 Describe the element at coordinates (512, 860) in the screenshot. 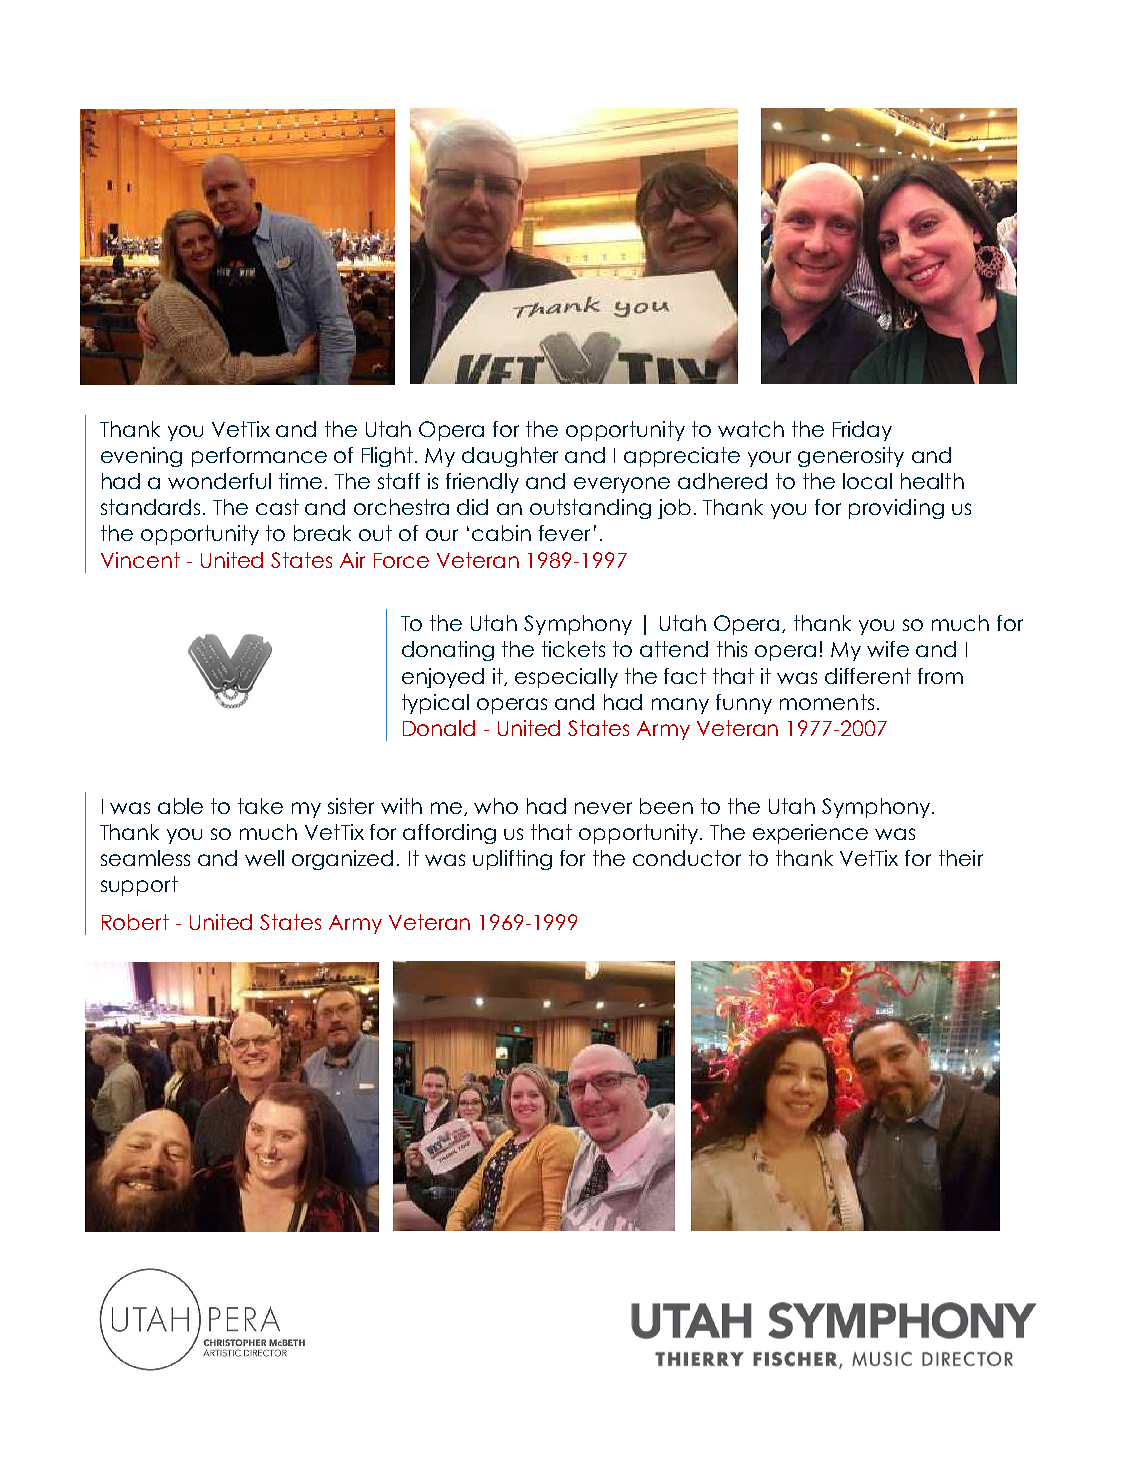

I see `uplifting` at that location.
